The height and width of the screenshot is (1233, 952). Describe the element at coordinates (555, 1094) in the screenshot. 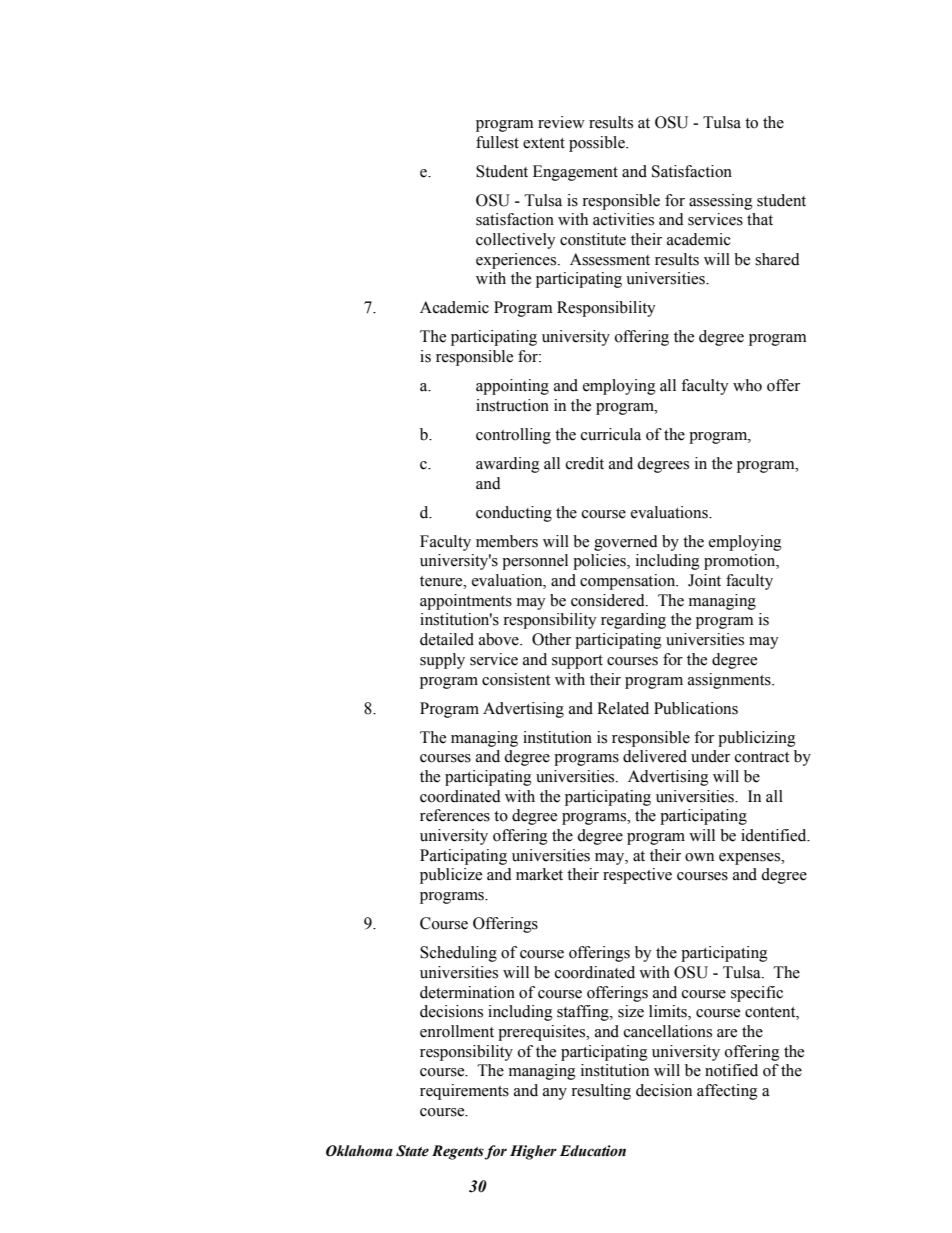

I see `any` at that location.
